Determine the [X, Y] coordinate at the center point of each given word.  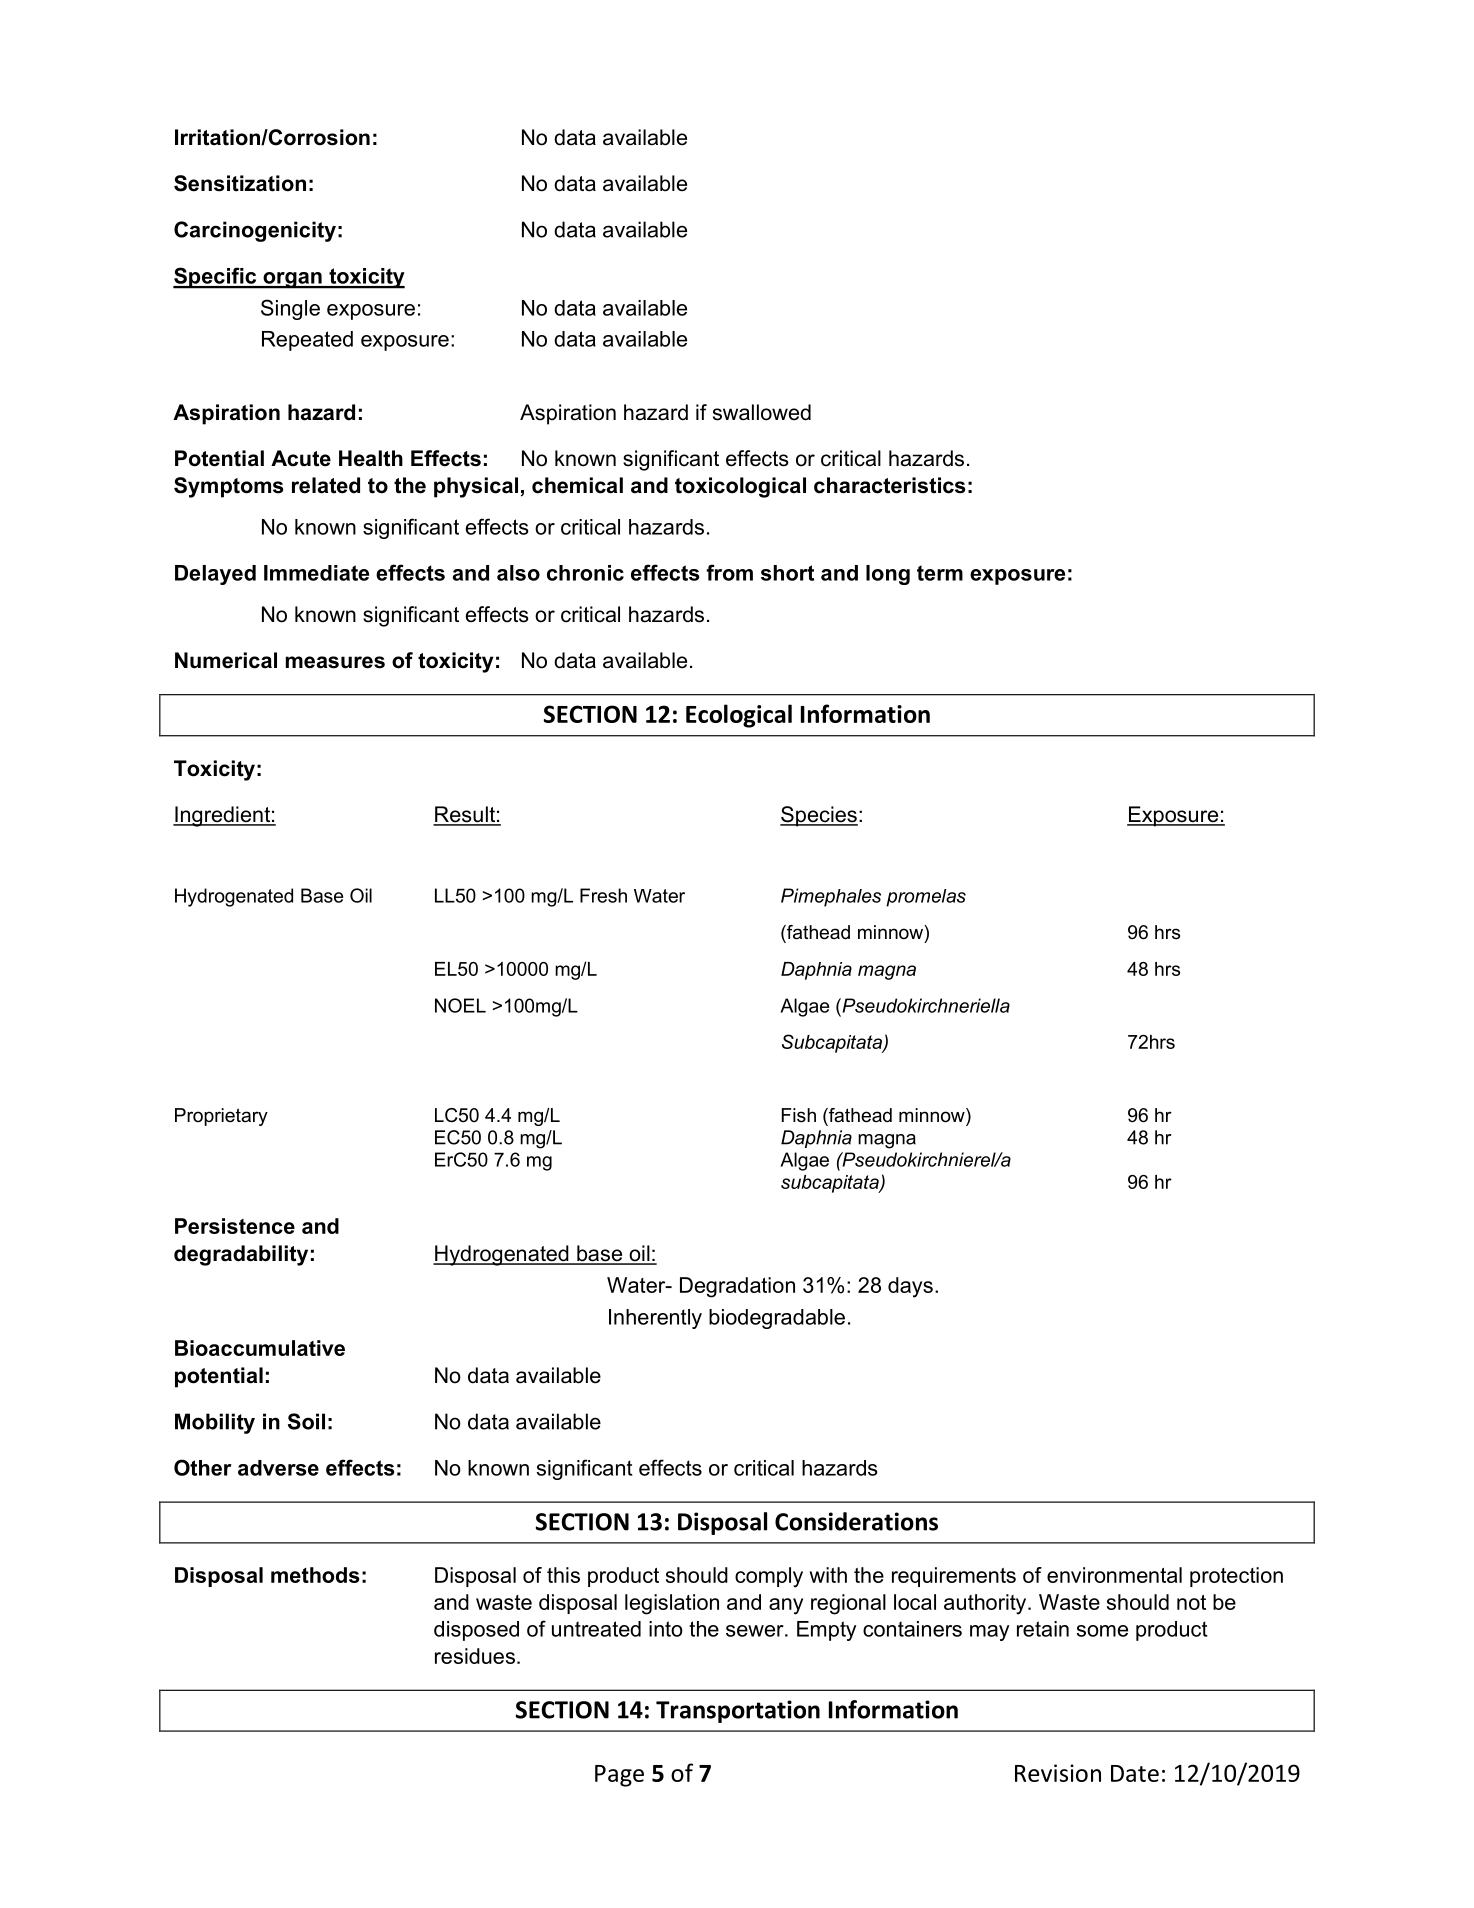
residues [475, 1656]
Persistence [235, 1226]
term [940, 573]
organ [292, 280]
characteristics [890, 485]
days [910, 1287]
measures [335, 662]
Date [1135, 1773]
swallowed [762, 412]
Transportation [738, 1711]
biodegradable [777, 1319]
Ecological [739, 716]
